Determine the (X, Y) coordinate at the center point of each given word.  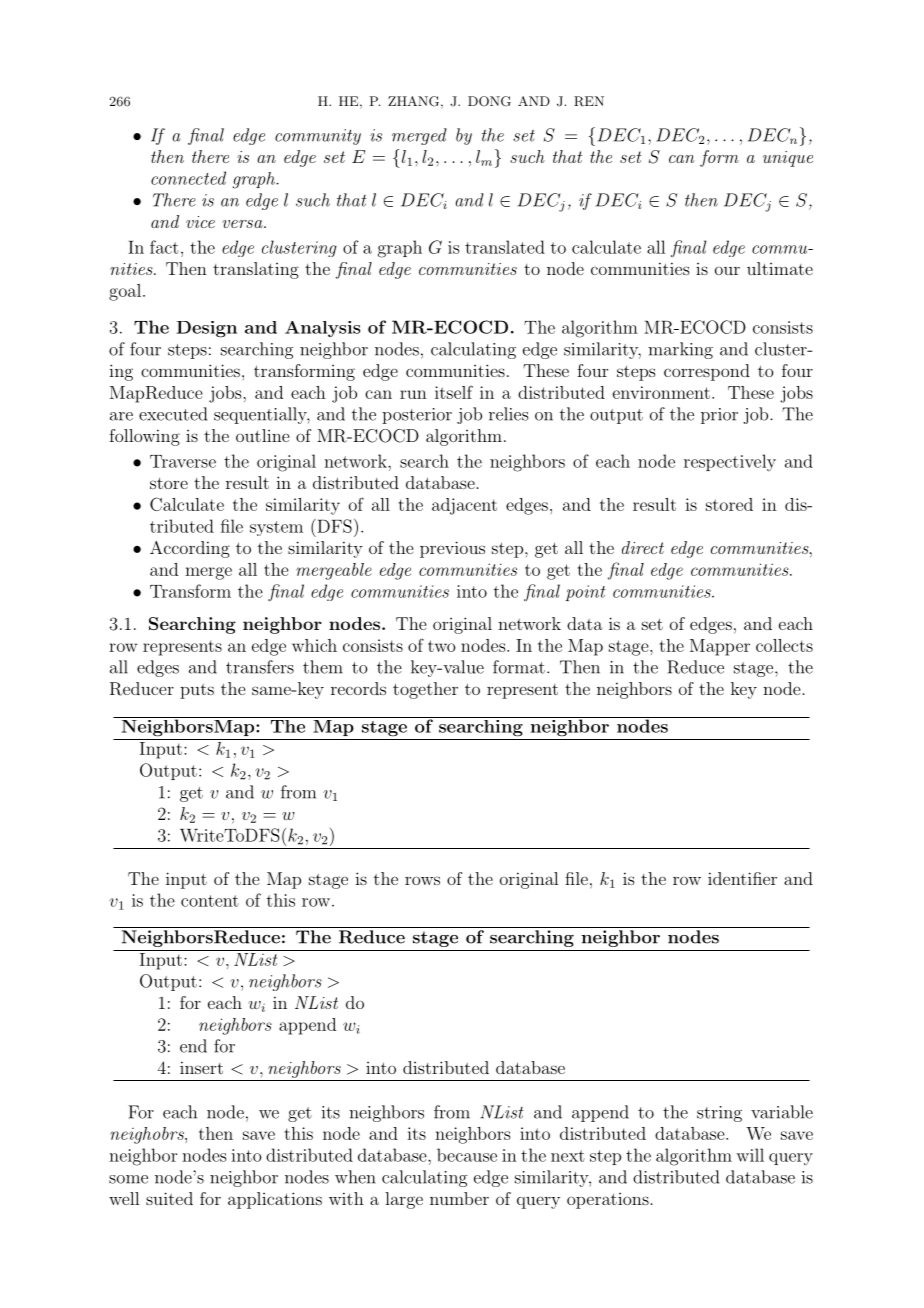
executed (173, 414)
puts (197, 691)
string (719, 1114)
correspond (707, 372)
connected (188, 178)
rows (422, 880)
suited (169, 1198)
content (210, 901)
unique (788, 159)
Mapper (720, 647)
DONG (489, 101)
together (425, 690)
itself (454, 392)
